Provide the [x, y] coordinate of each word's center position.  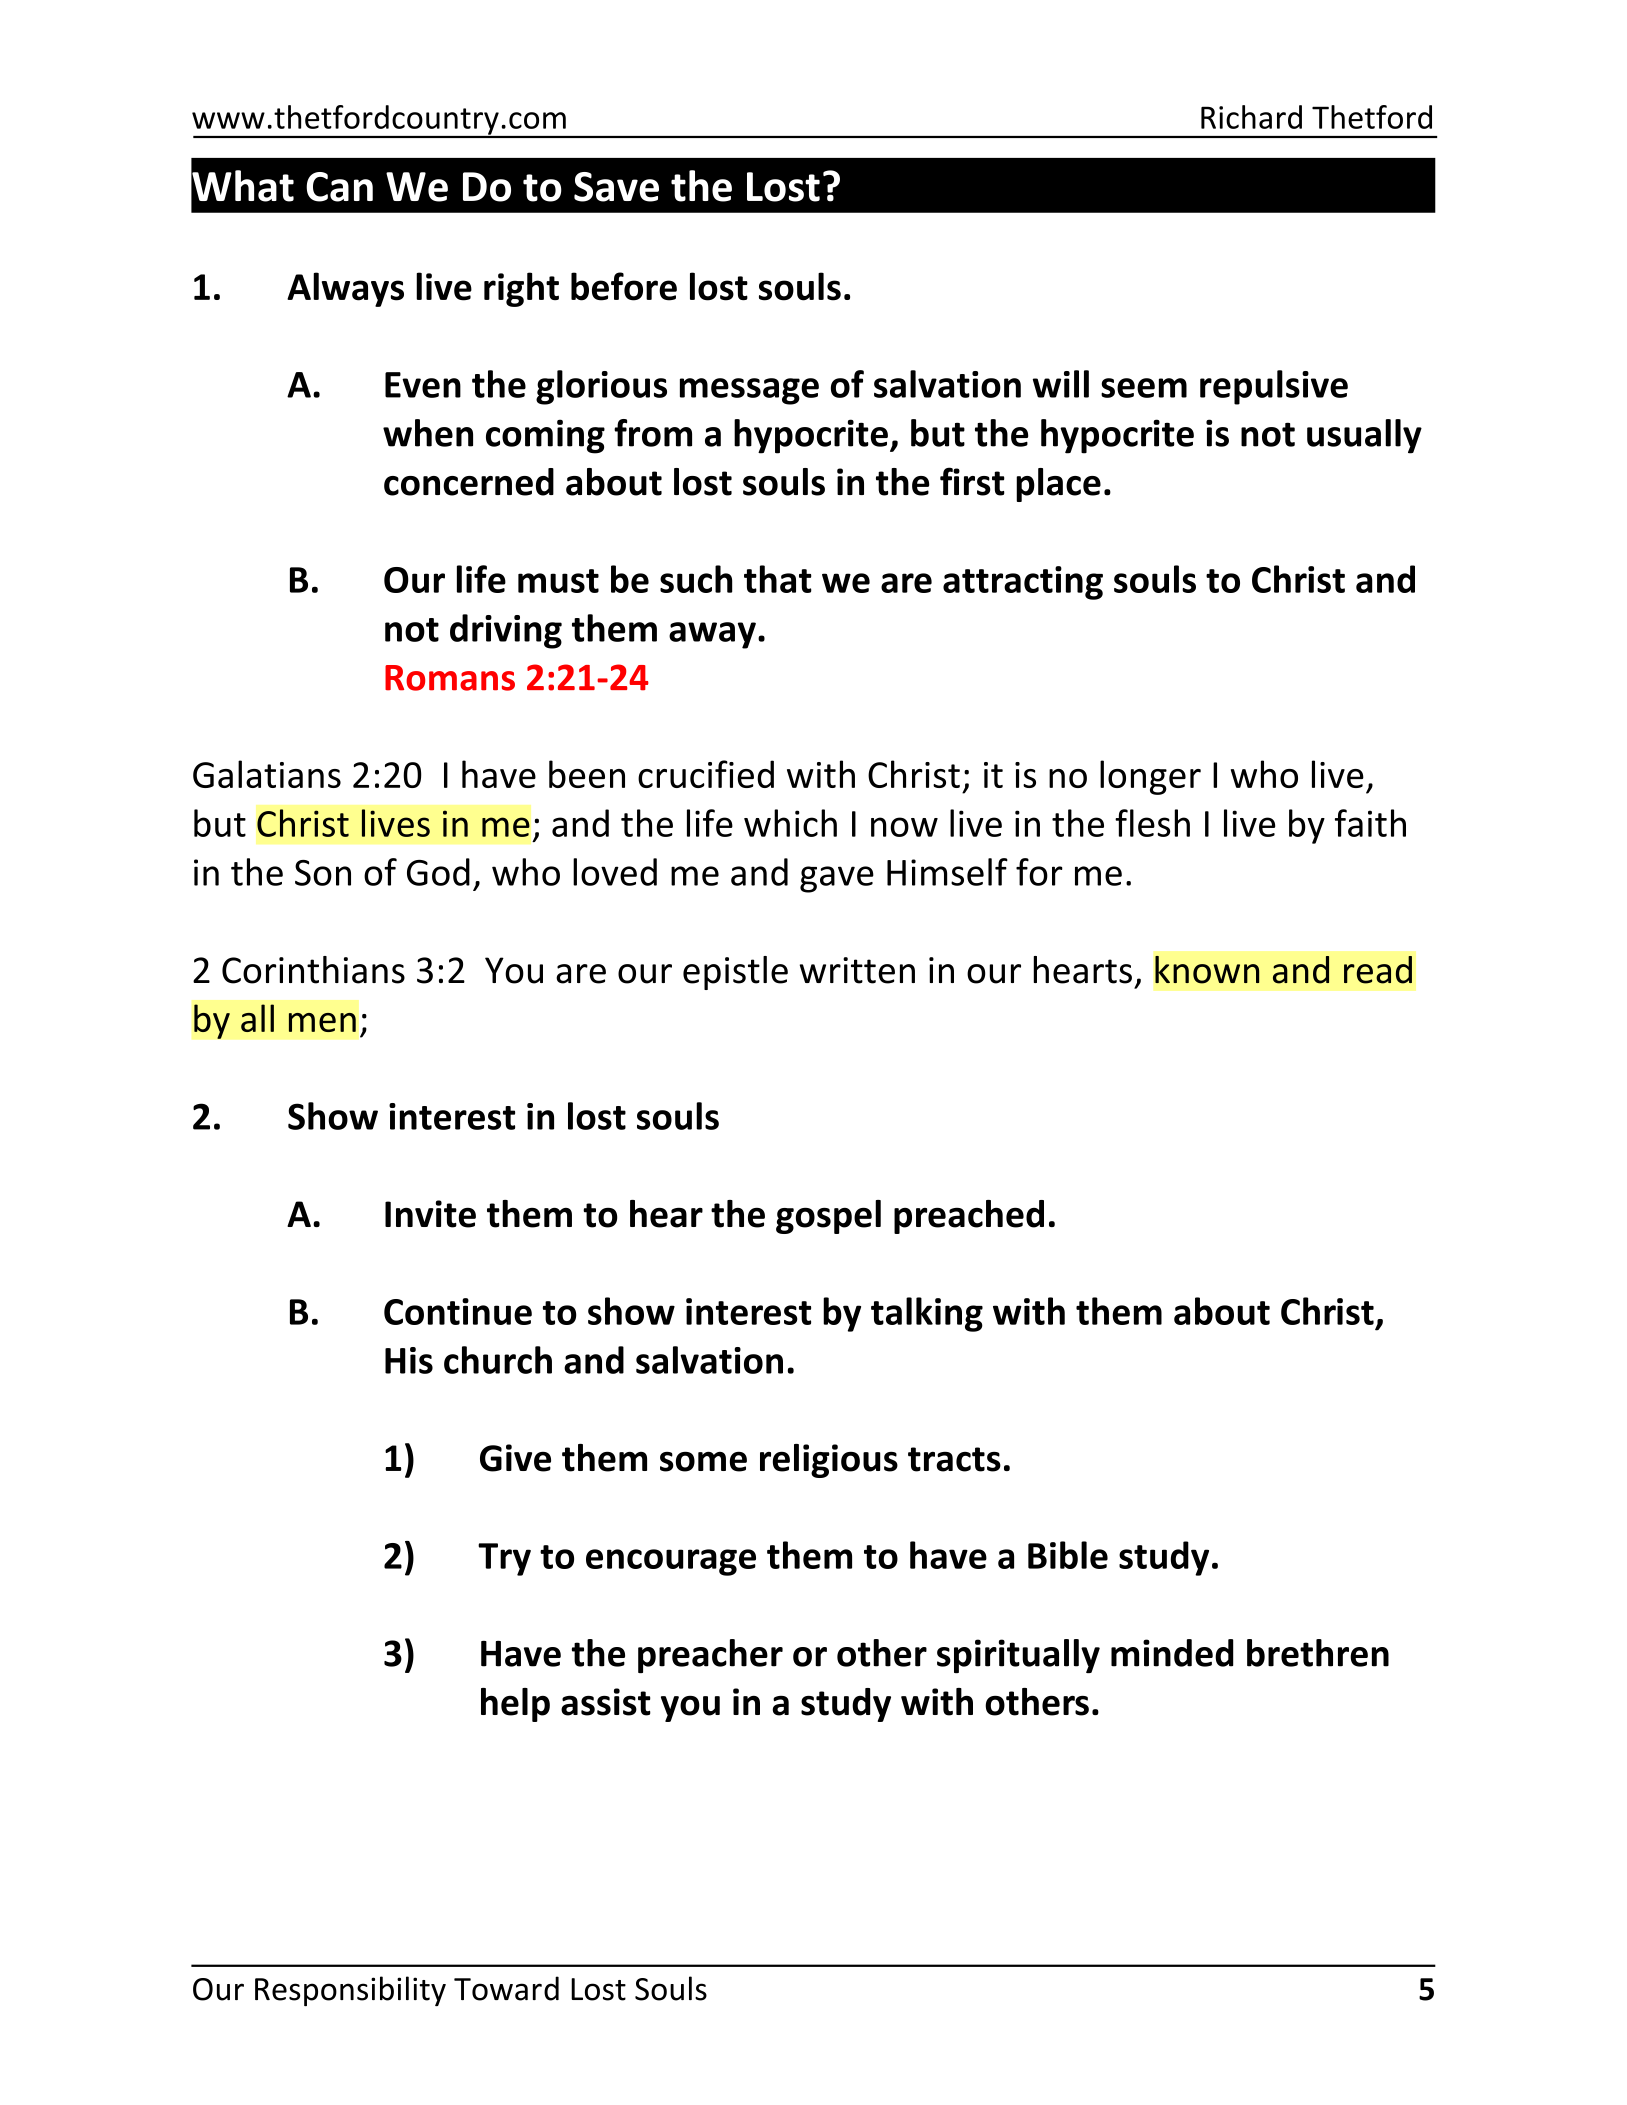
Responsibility [350, 1991]
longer [1150, 777]
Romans [450, 678]
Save [616, 187]
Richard [1251, 117]
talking [927, 1314]
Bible [1068, 1555]
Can [339, 187]
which [790, 823]
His [409, 1360]
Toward [506, 1988]
